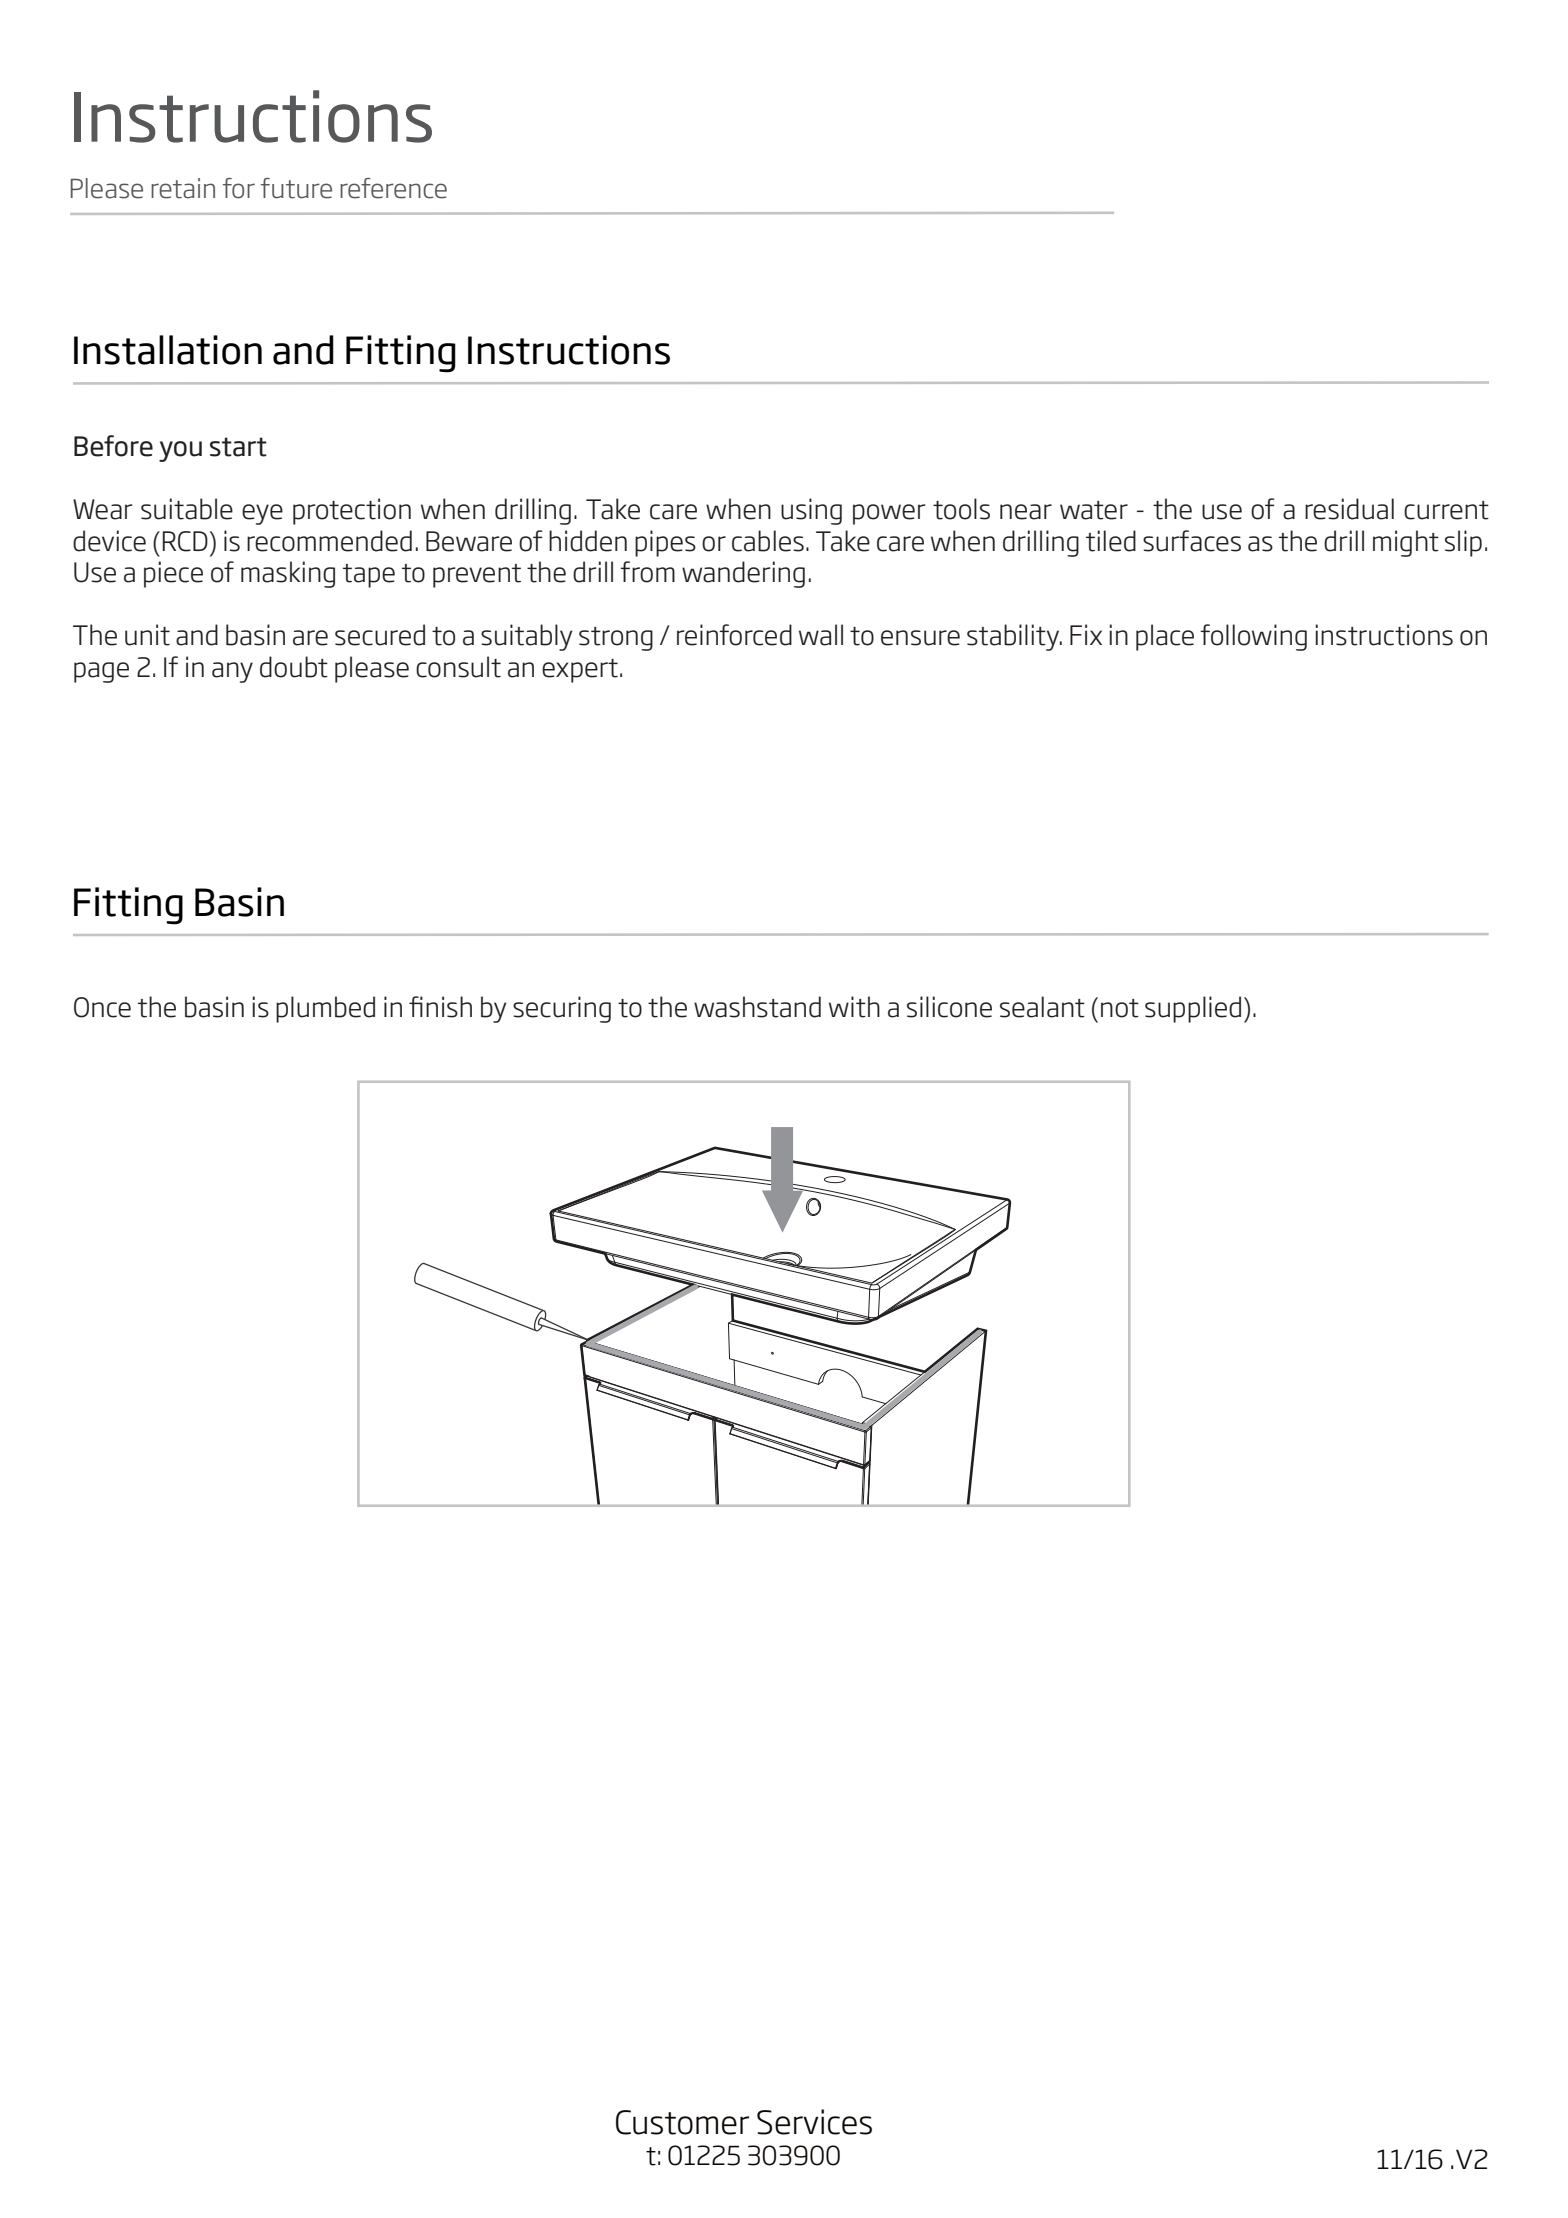  What do you see at coordinates (296, 188) in the image?
I see `future` at bounding box center [296, 188].
